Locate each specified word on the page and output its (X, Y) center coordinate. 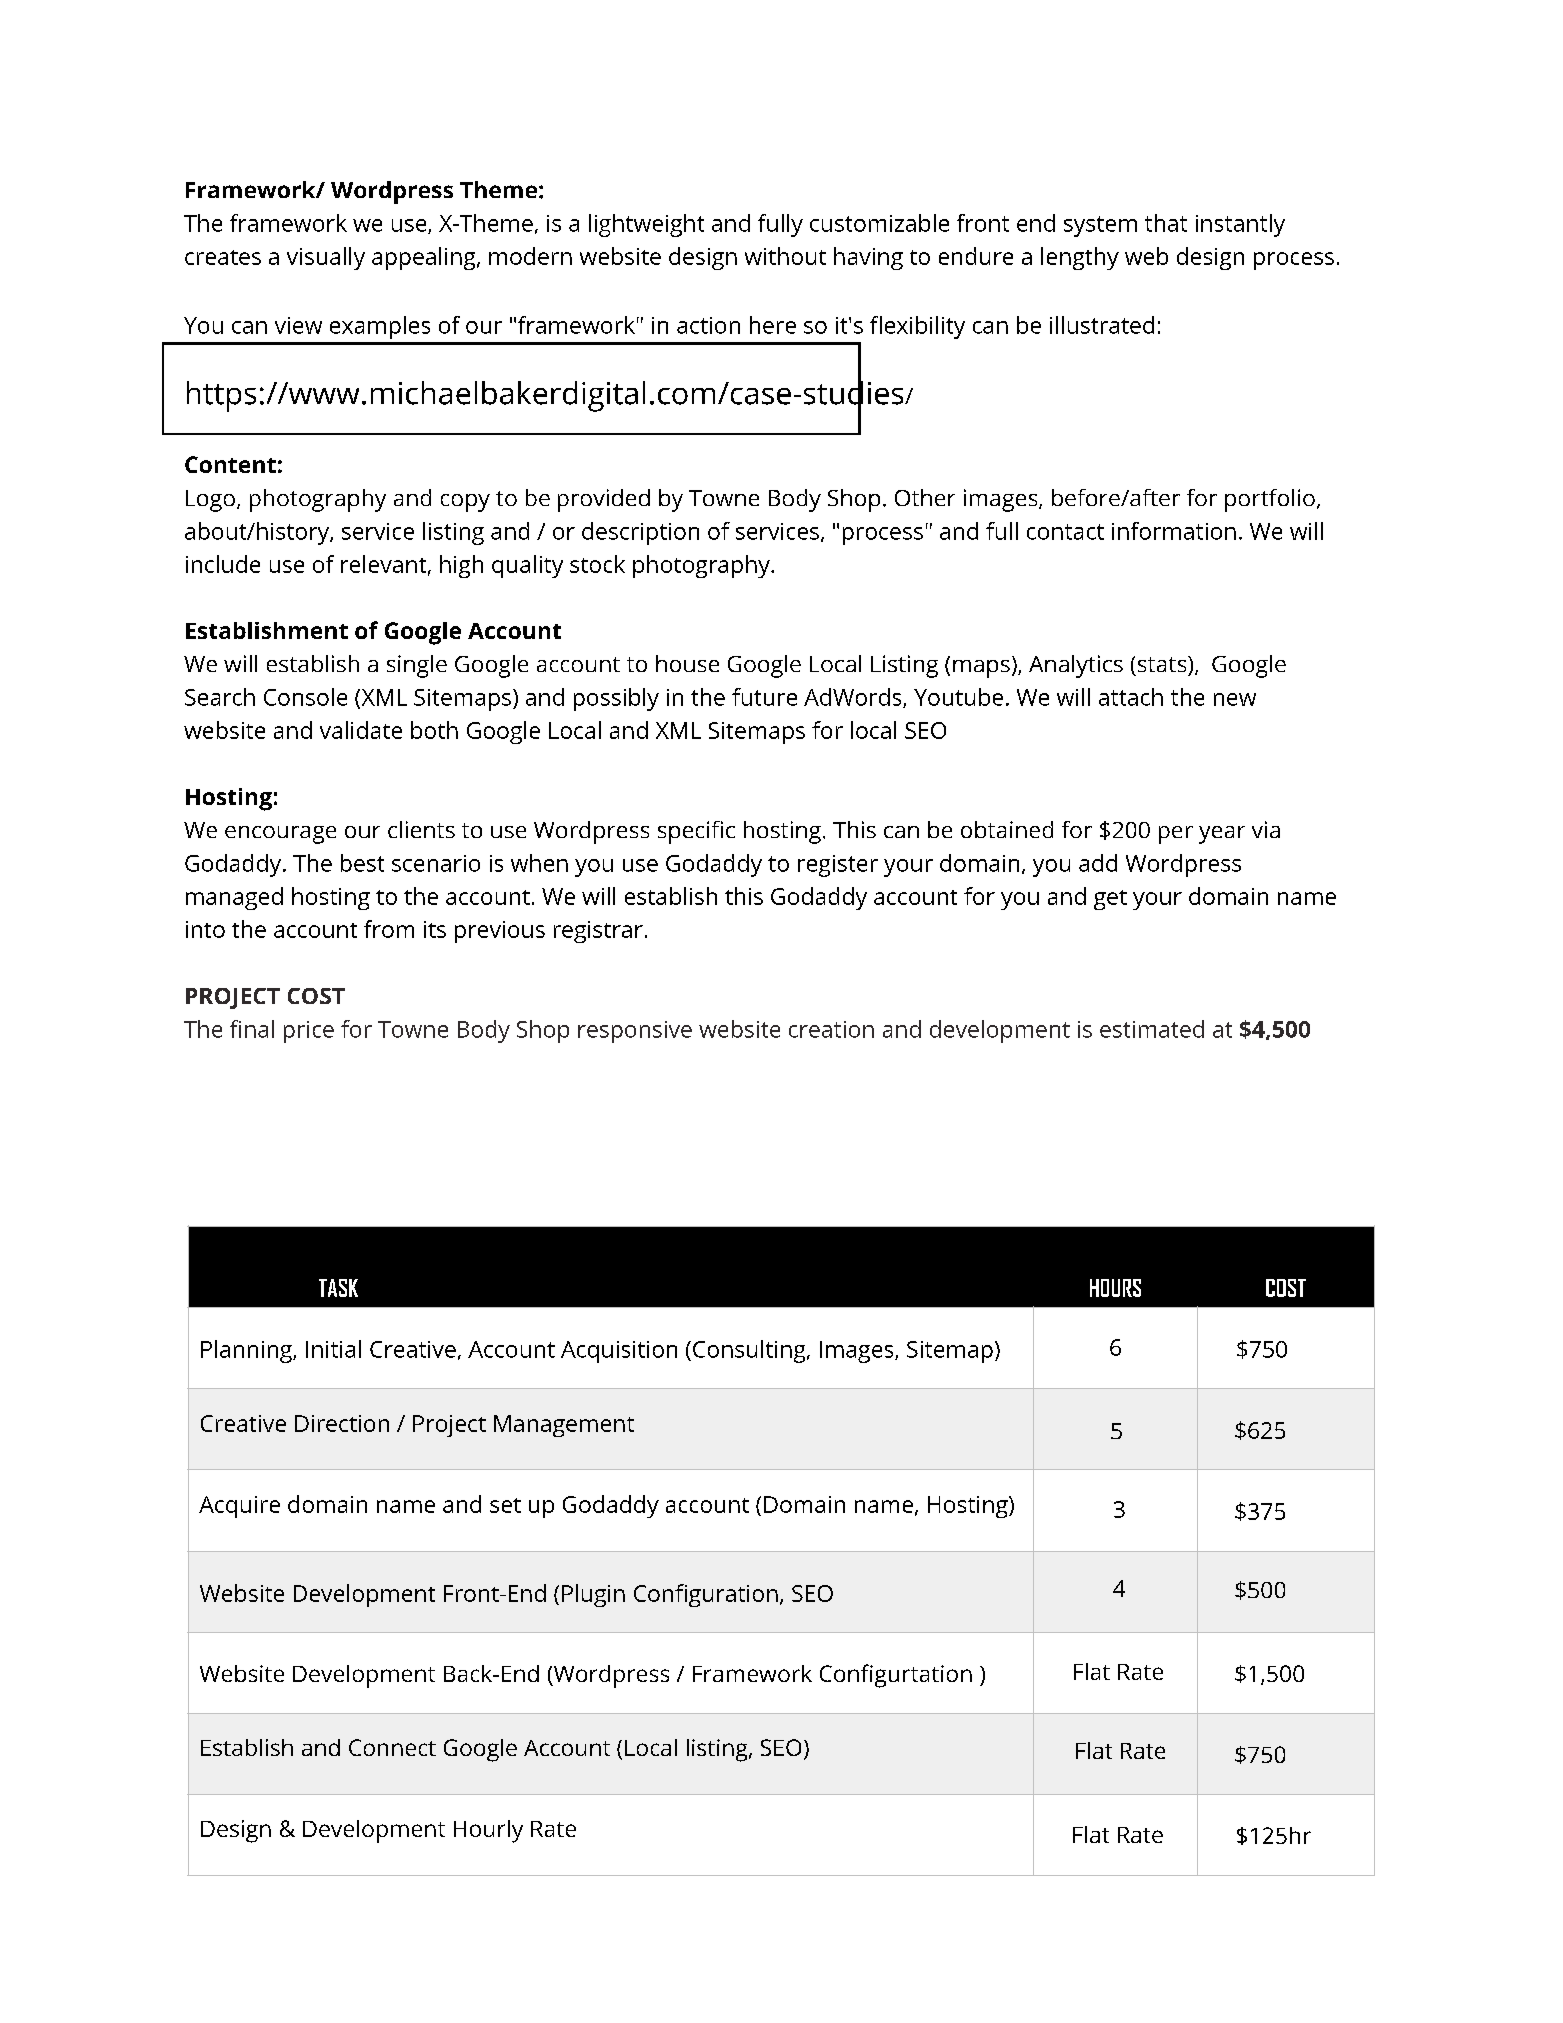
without (785, 256)
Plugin (593, 1595)
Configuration (706, 1595)
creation (831, 1029)
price (309, 1032)
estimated (1152, 1029)
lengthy (1080, 258)
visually (326, 258)
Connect (392, 1747)
